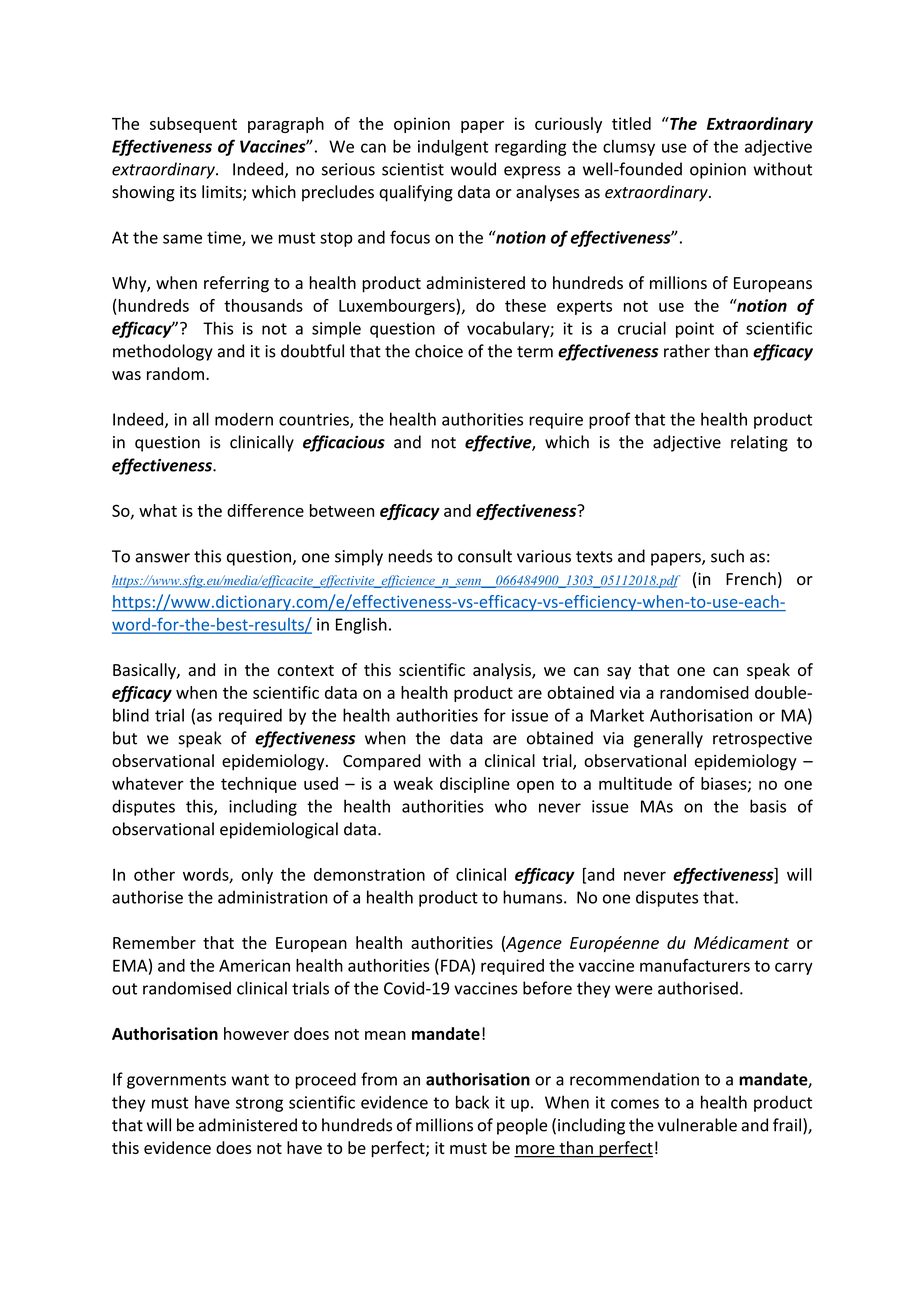  I want to click on indulgent, so click(453, 147).
